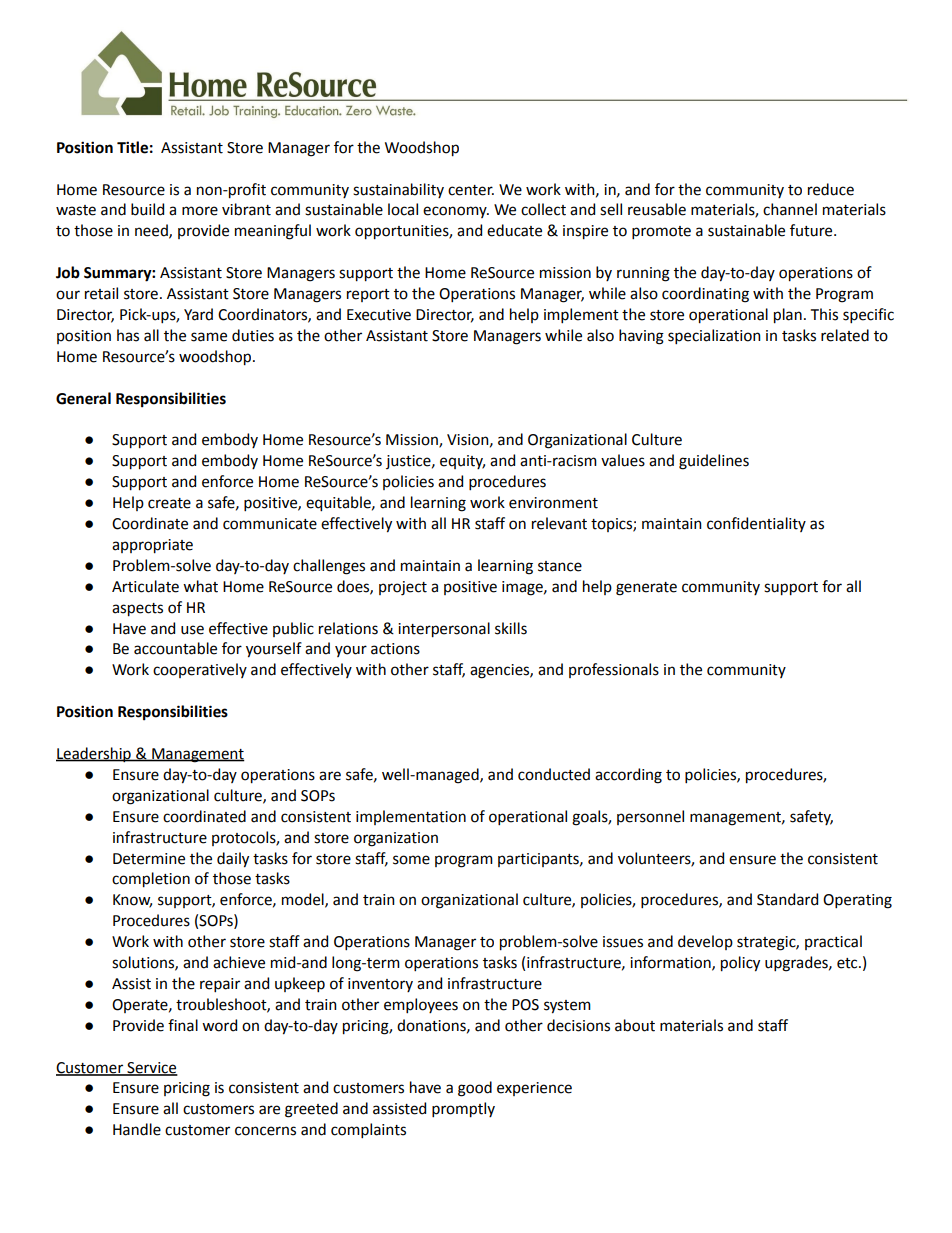 This document has height=1233, width=952. What do you see at coordinates (411, 860) in the document?
I see `some` at bounding box center [411, 860].
